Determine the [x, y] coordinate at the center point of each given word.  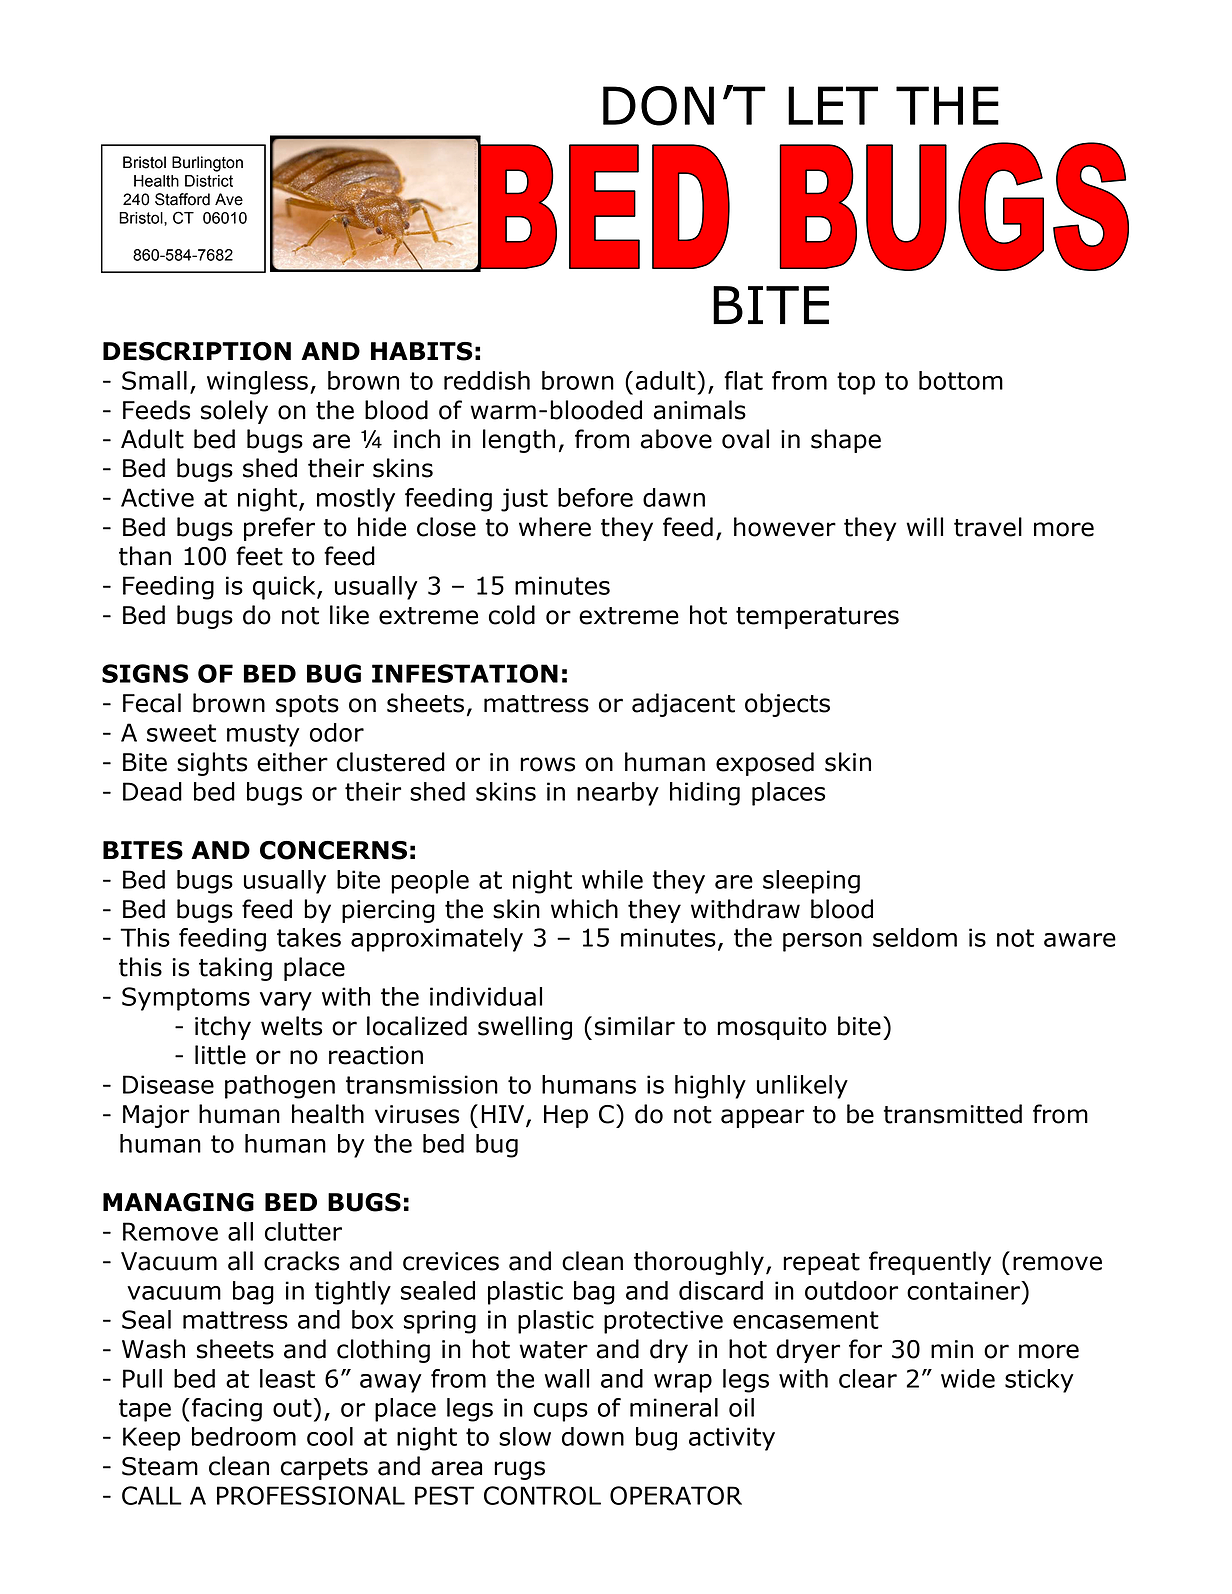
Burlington [207, 164]
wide [968, 1378]
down [593, 1436]
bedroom [244, 1436]
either [292, 762]
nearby [618, 794]
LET [833, 105]
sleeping [811, 882]
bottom [961, 380]
